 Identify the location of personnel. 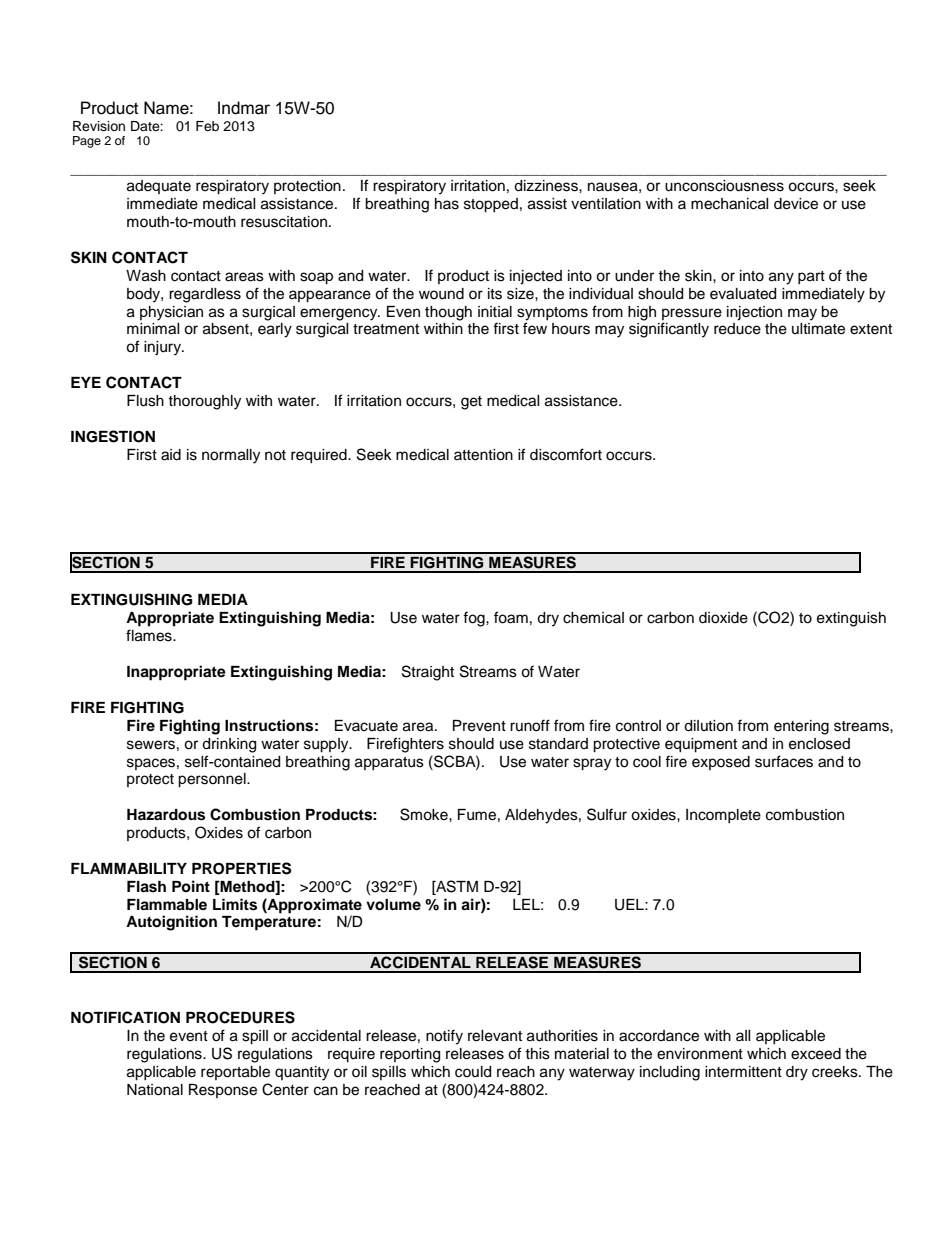
(213, 780).
